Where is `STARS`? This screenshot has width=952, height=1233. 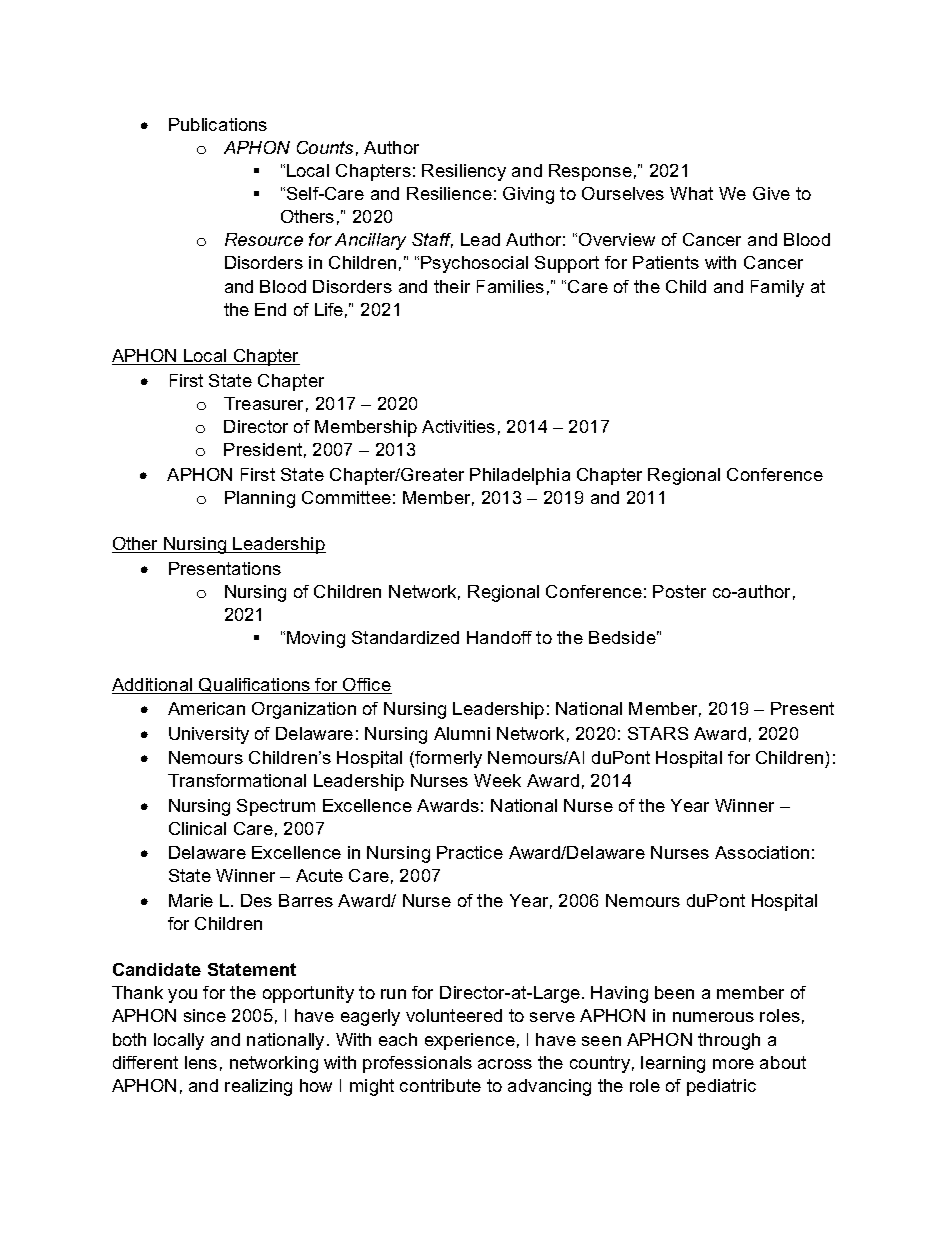 STARS is located at coordinates (658, 733).
